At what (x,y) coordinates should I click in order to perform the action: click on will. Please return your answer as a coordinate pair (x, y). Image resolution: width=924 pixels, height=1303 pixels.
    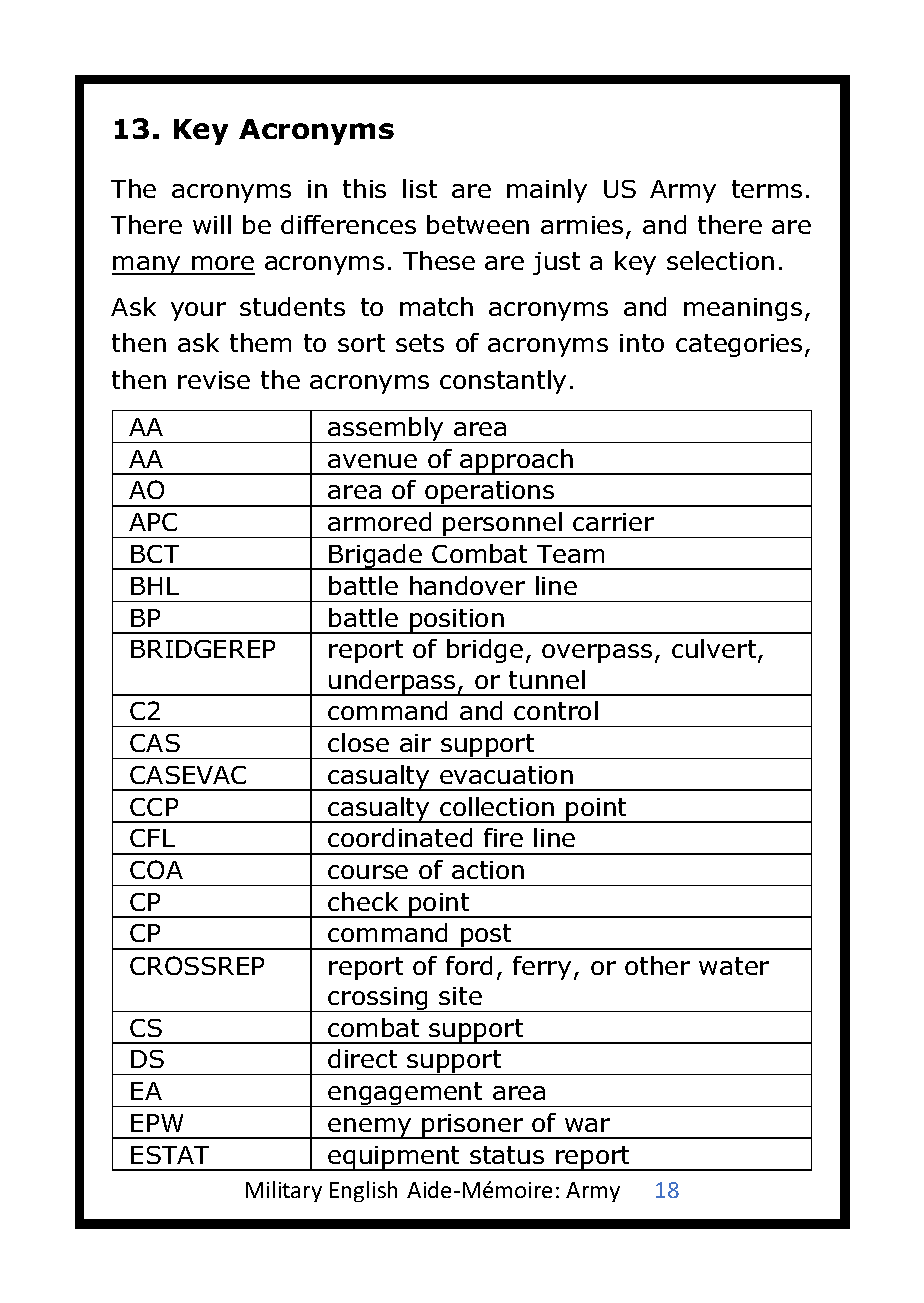
    Looking at the image, I should click on (212, 224).
